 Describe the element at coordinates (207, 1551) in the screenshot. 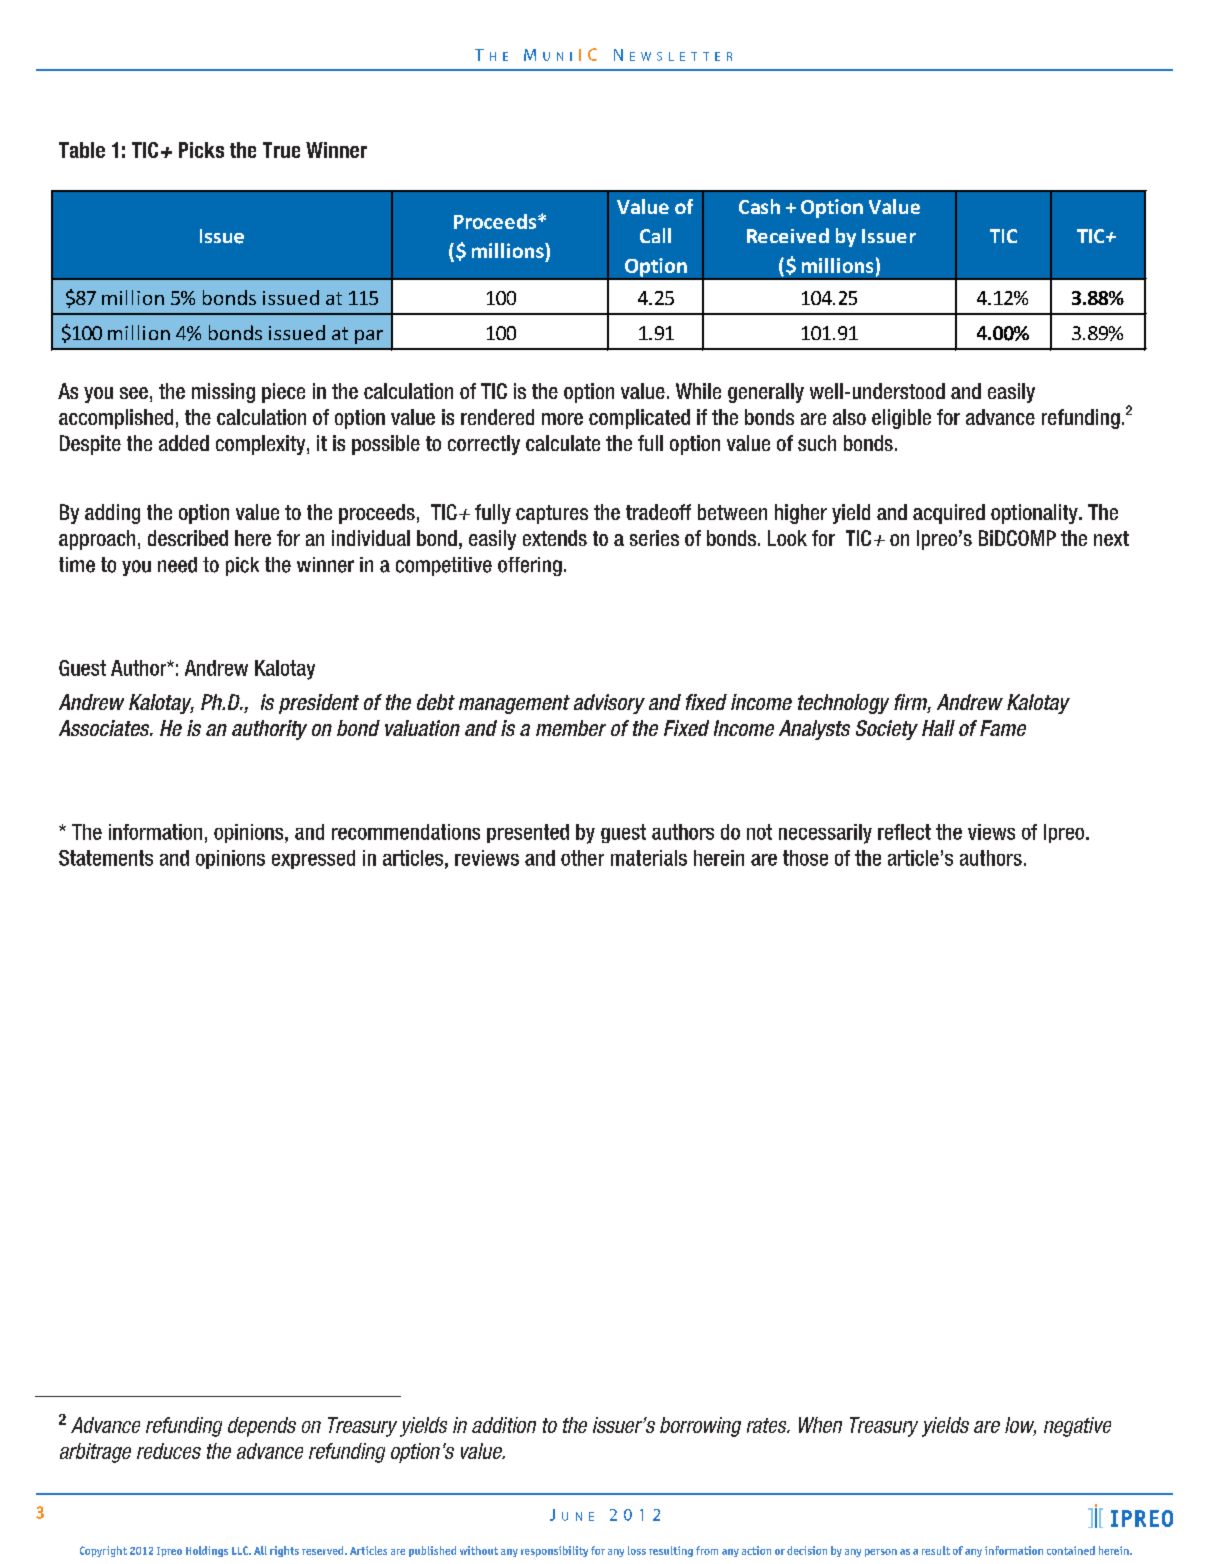

I see `Holdings` at that location.
